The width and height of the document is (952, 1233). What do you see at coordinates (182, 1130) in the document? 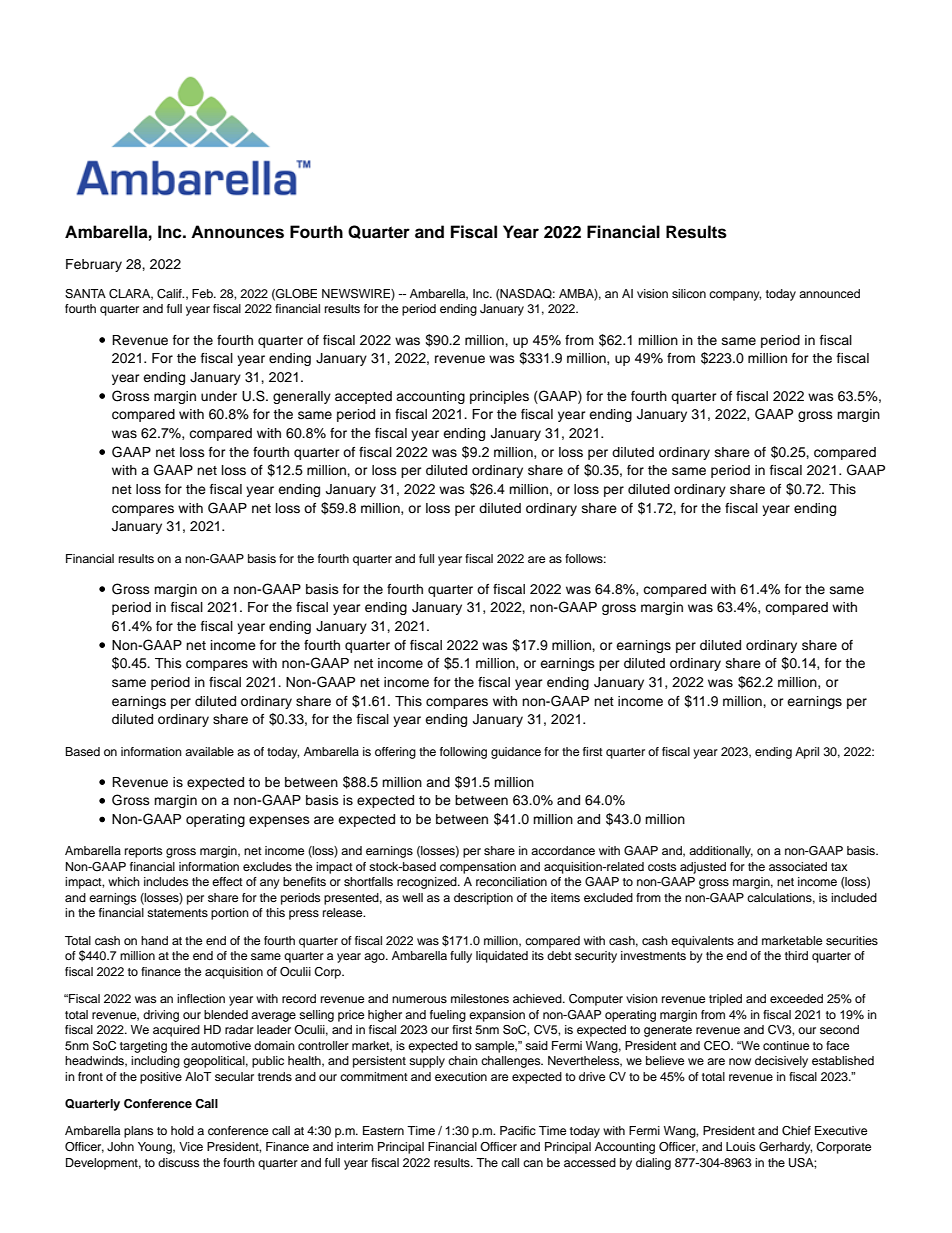
I see `hold` at bounding box center [182, 1130].
